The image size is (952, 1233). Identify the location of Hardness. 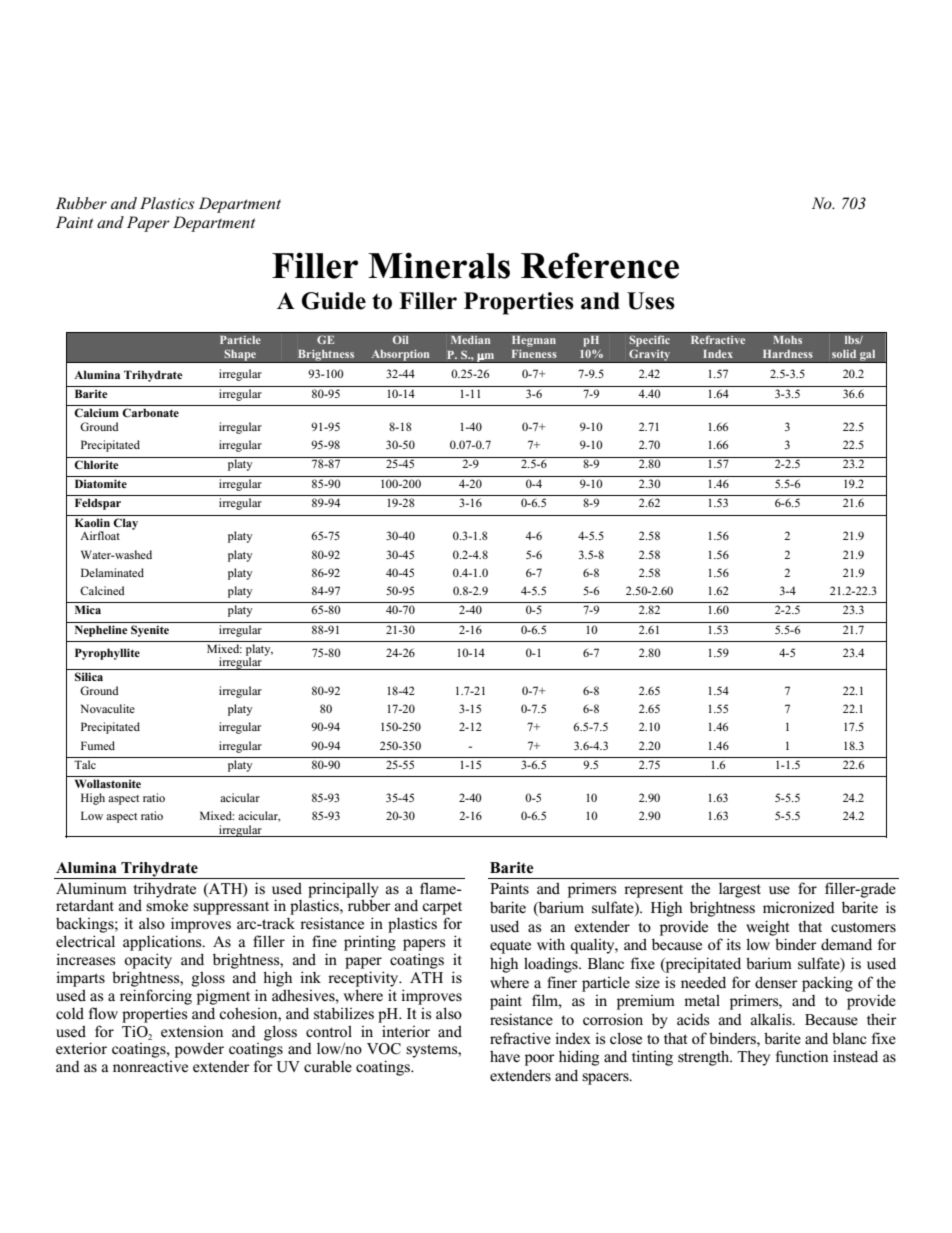
(788, 354).
